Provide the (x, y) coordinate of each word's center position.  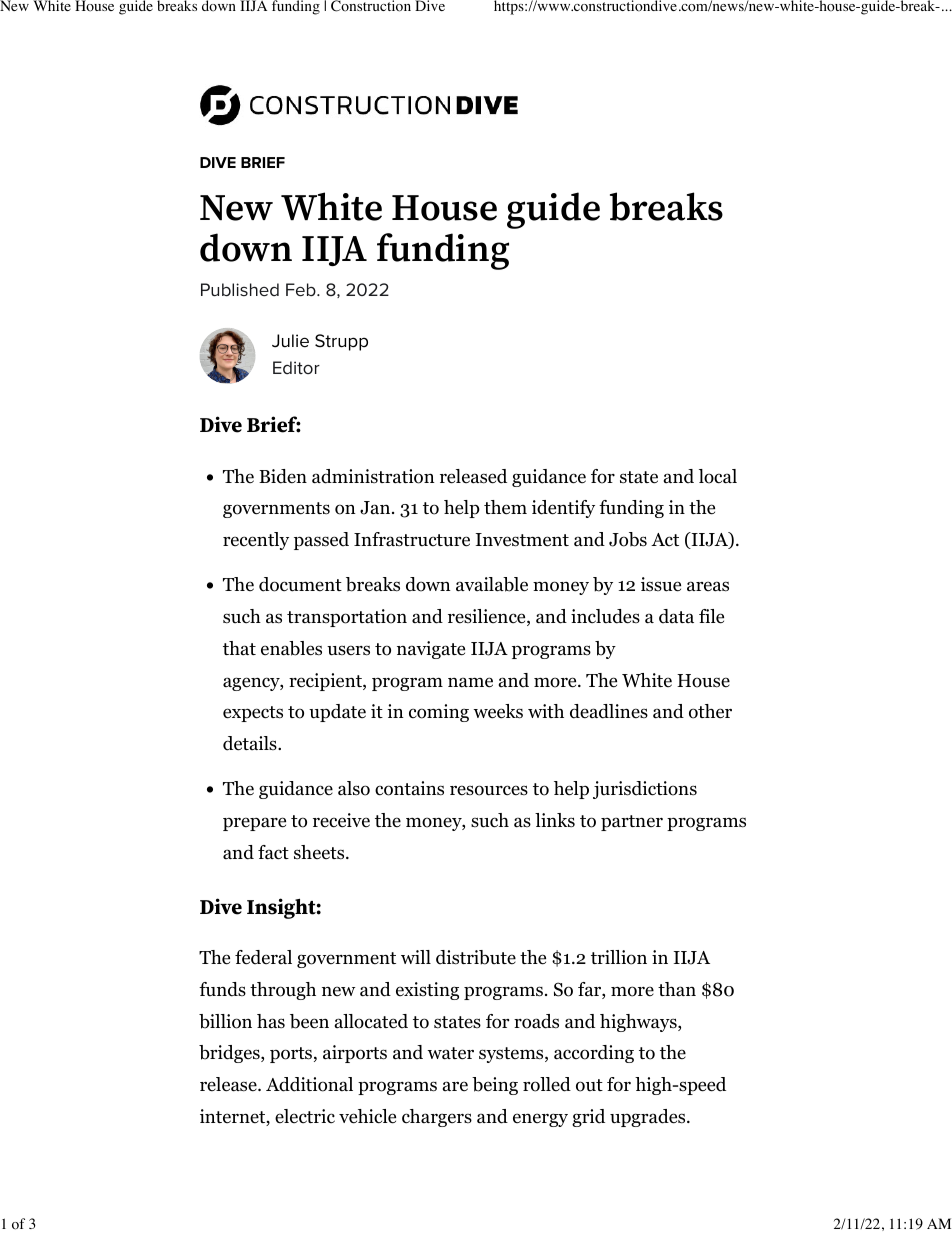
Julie (290, 341)
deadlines (609, 711)
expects (253, 714)
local (718, 476)
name (470, 682)
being (495, 1086)
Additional (309, 1084)
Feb (302, 290)
